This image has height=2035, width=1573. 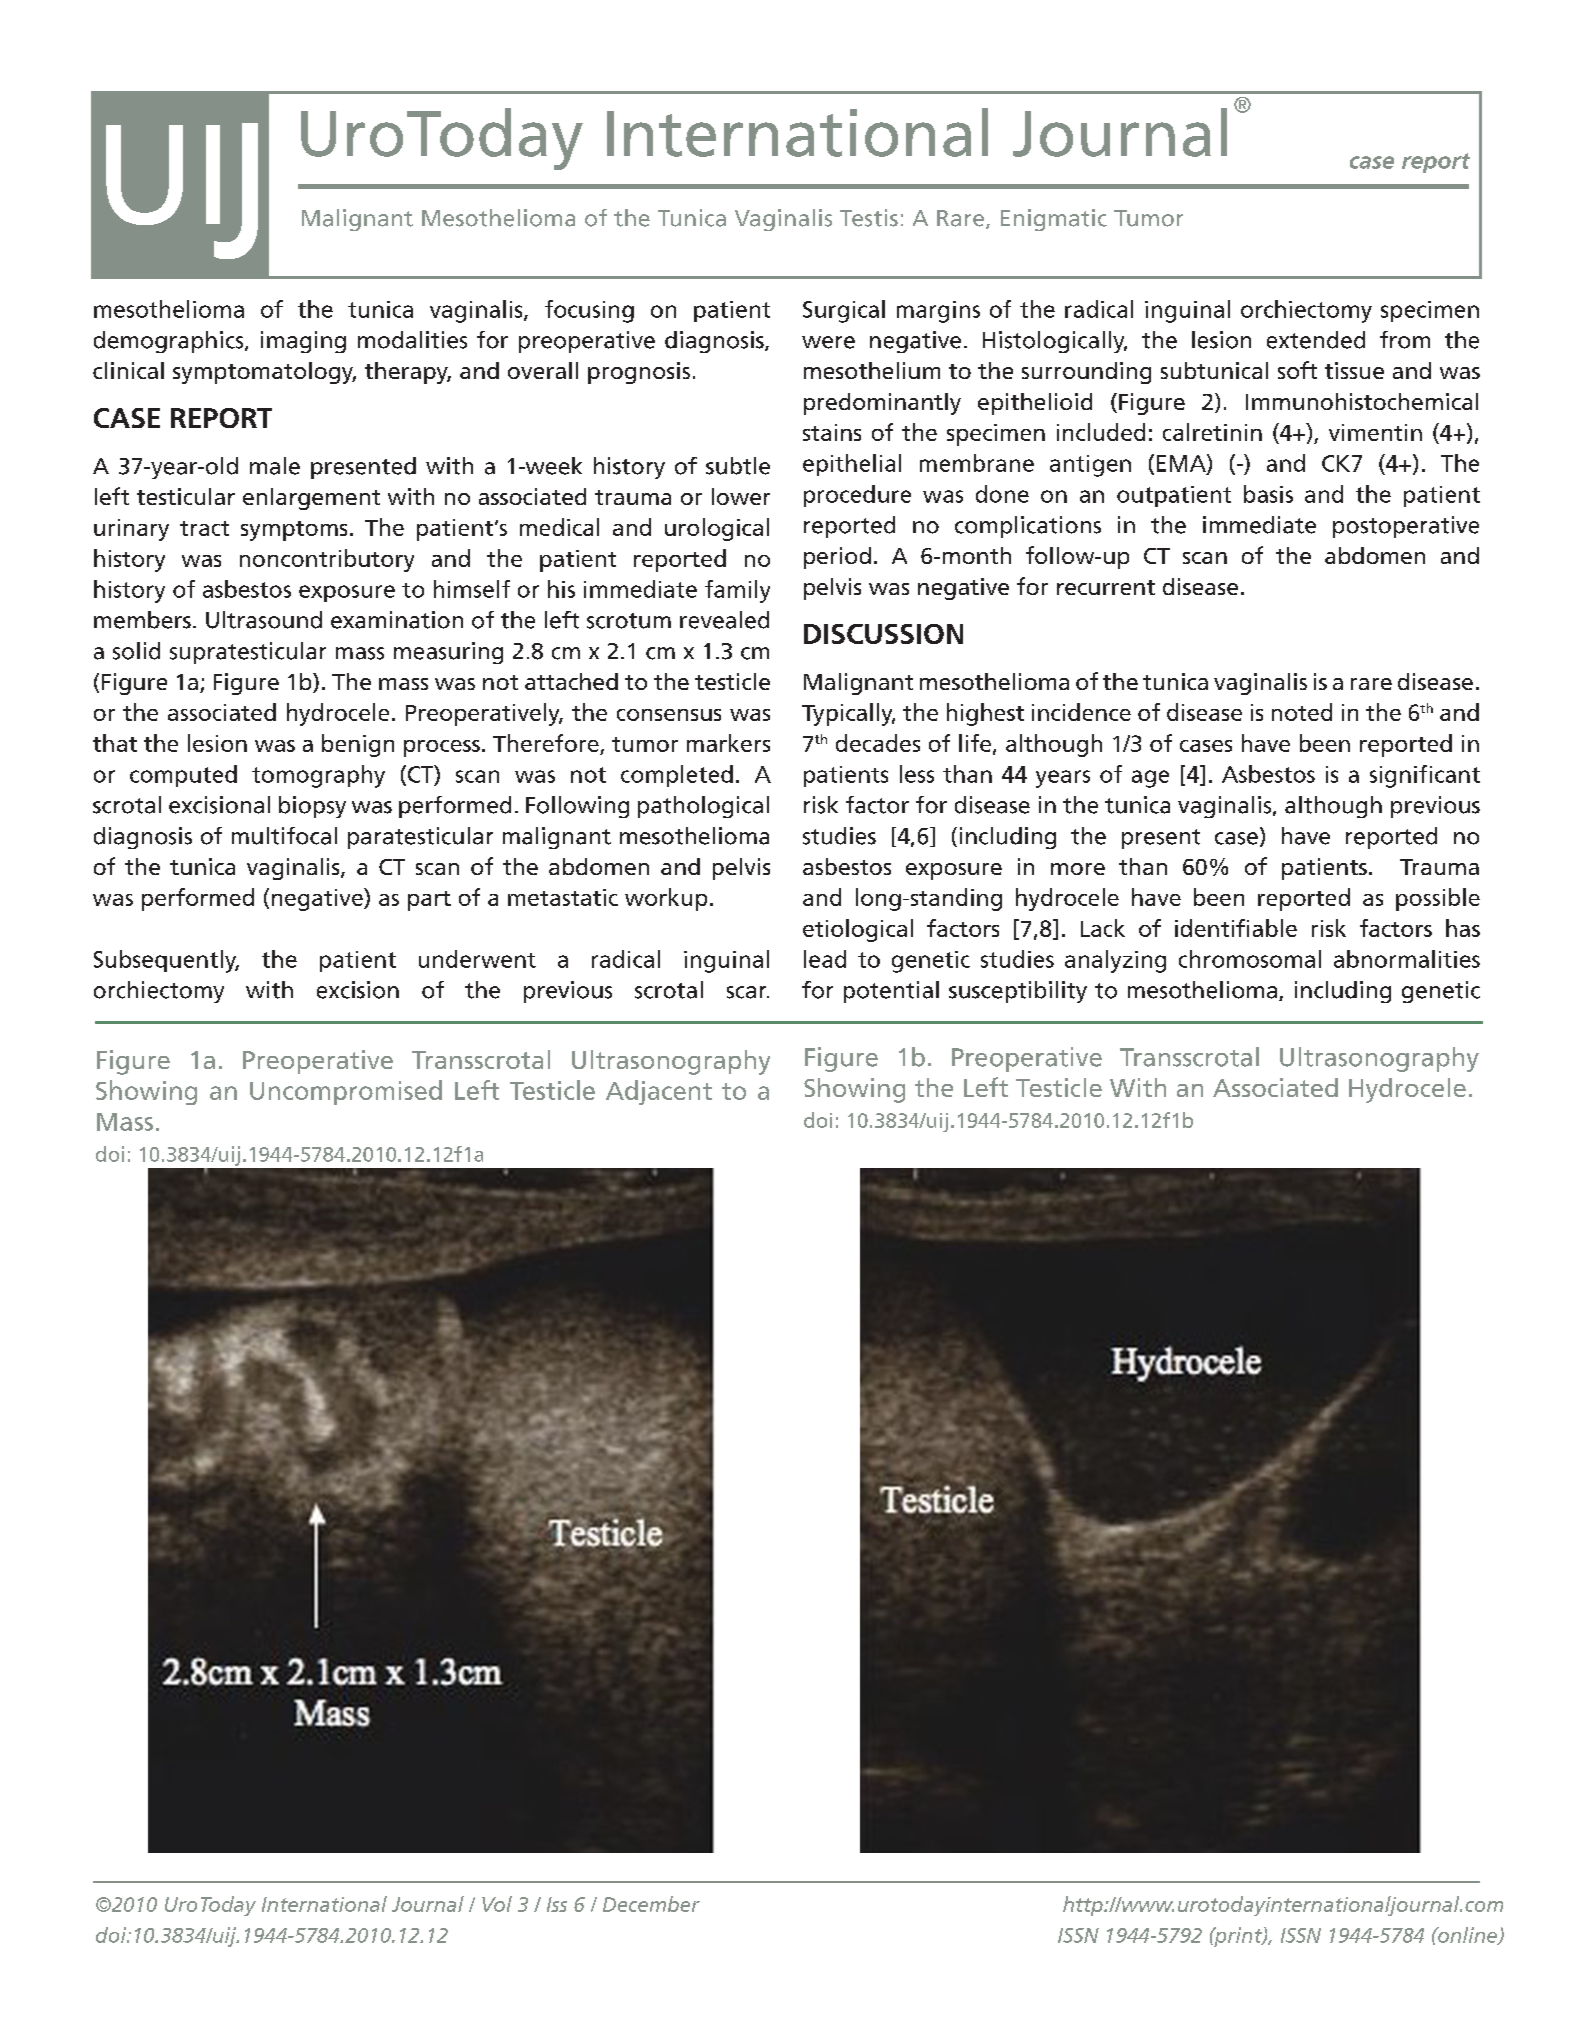 What do you see at coordinates (844, 311) in the image?
I see `Surgical` at bounding box center [844, 311].
